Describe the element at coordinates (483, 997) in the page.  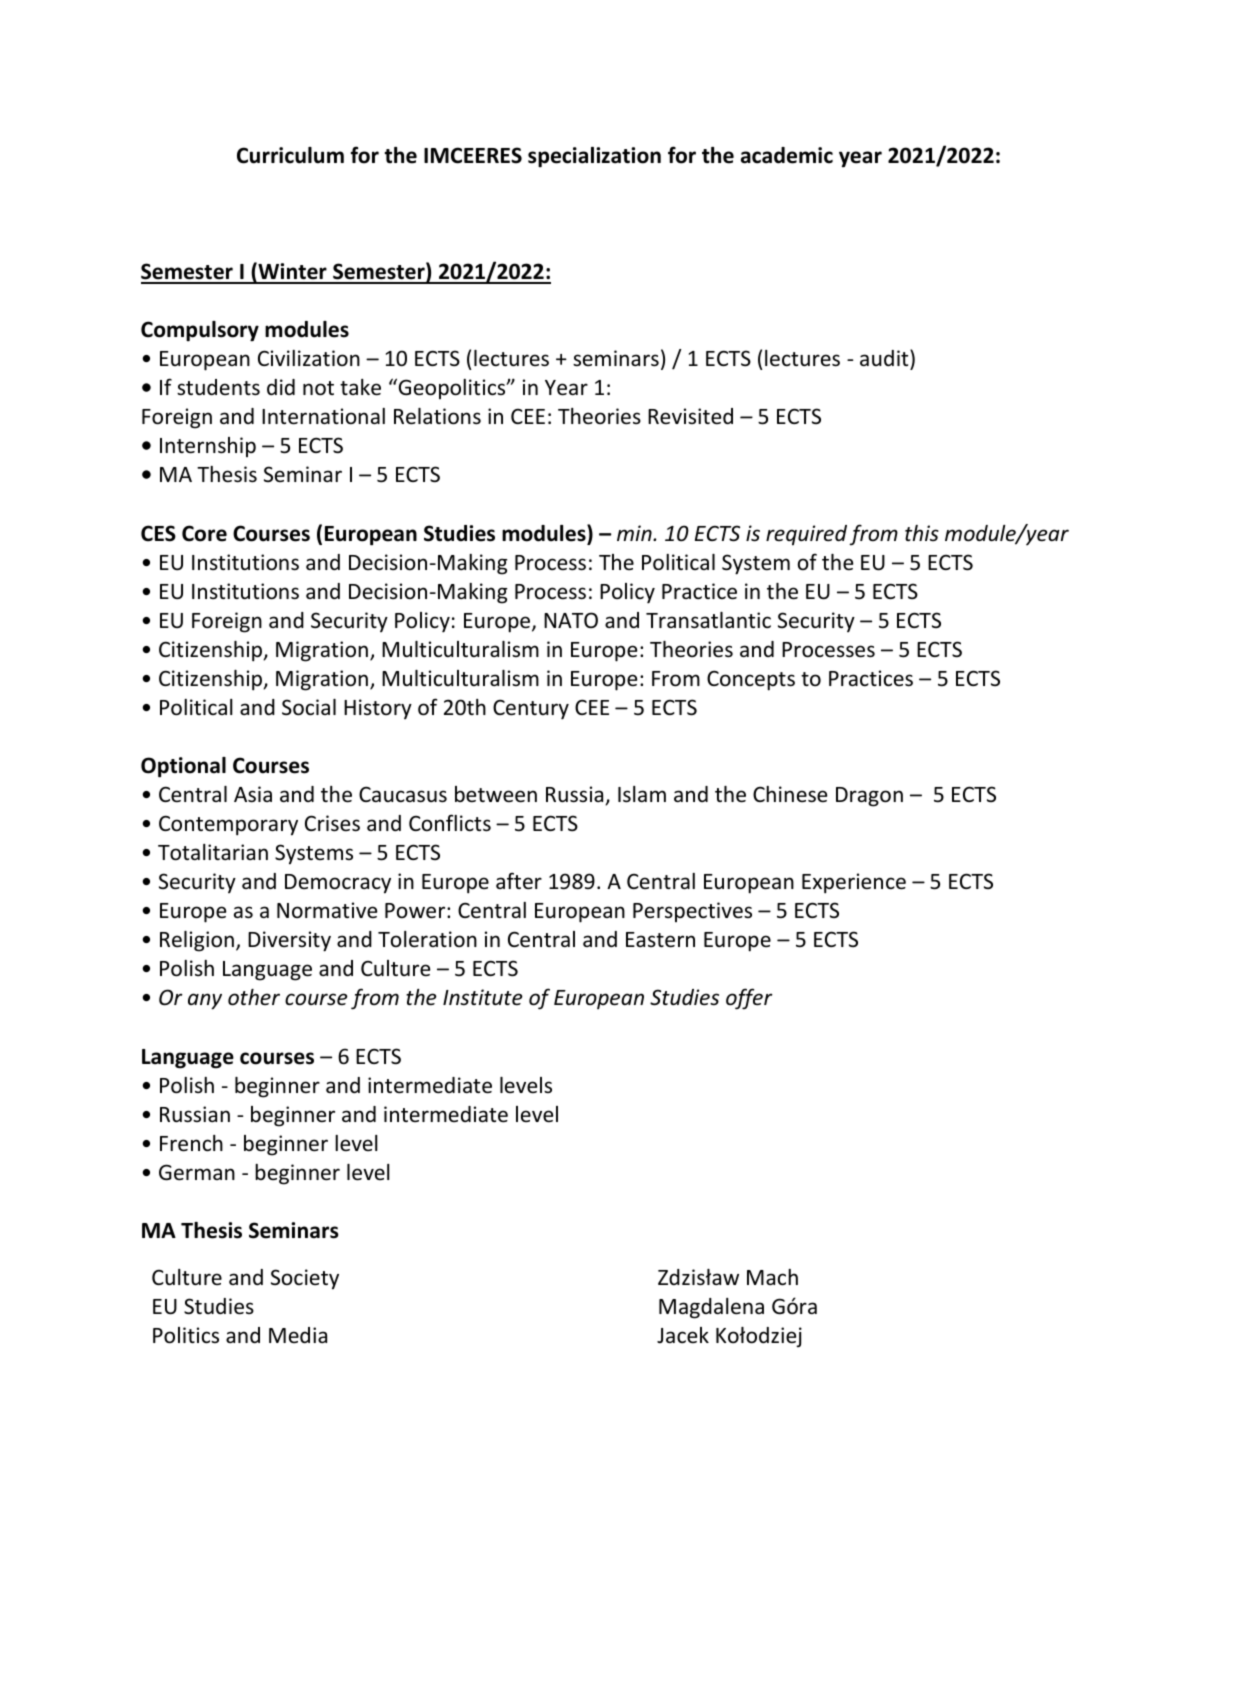
I see `Institute` at that location.
